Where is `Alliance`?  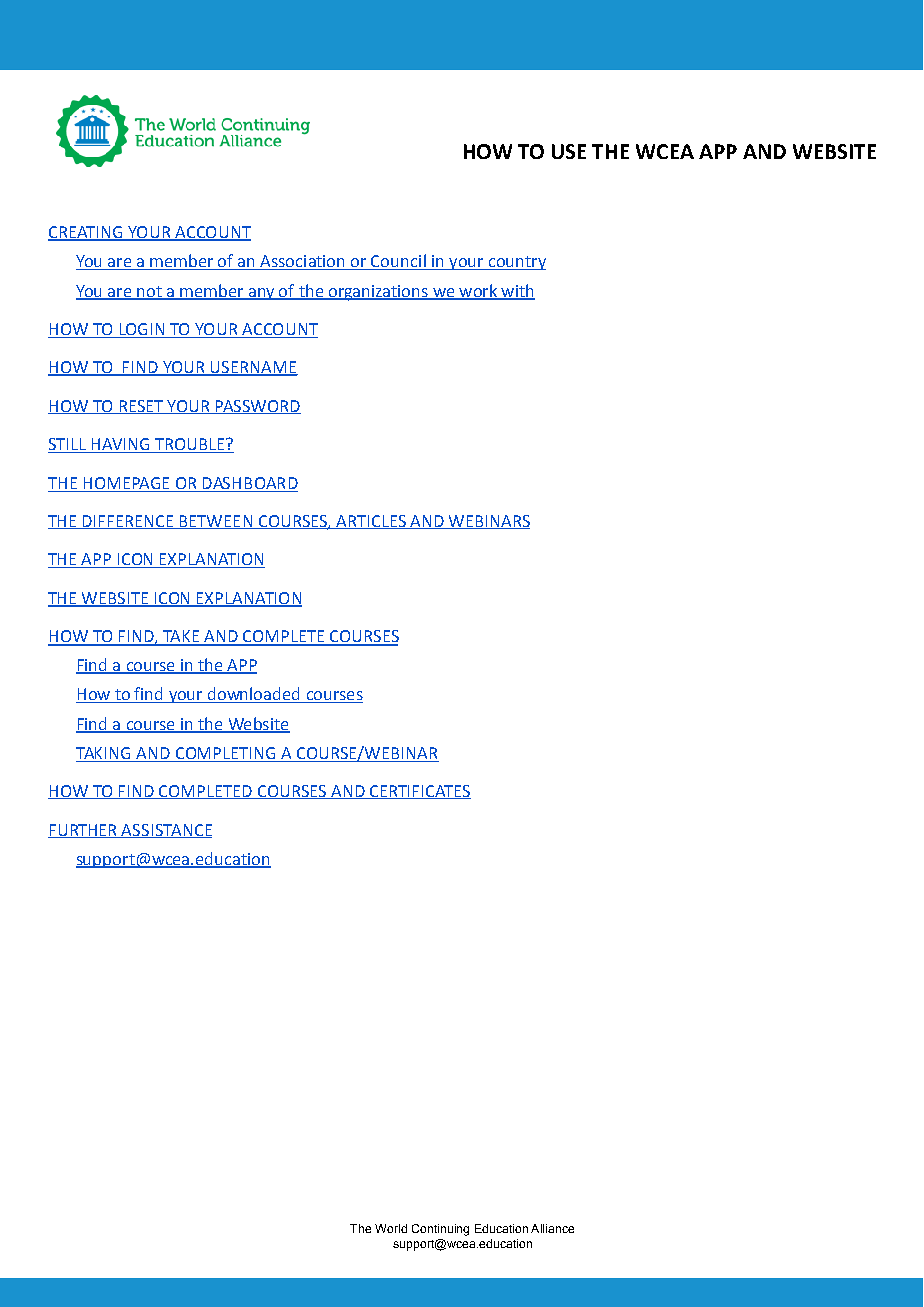
Alliance is located at coordinates (552, 1228).
